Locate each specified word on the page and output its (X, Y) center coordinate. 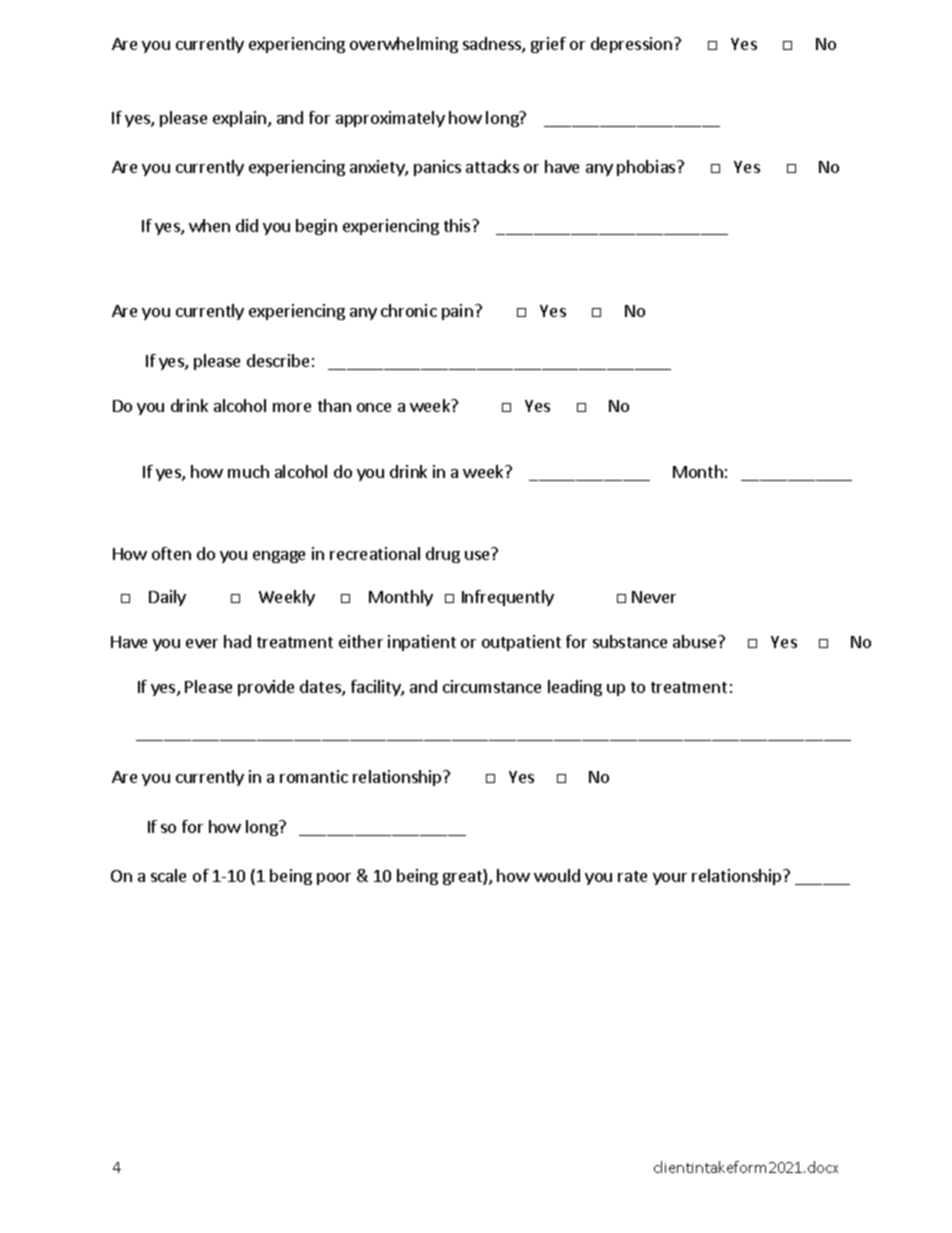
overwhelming (404, 45)
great (463, 877)
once (374, 407)
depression (631, 45)
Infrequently (508, 598)
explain (239, 119)
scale (168, 875)
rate (632, 876)
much (248, 471)
